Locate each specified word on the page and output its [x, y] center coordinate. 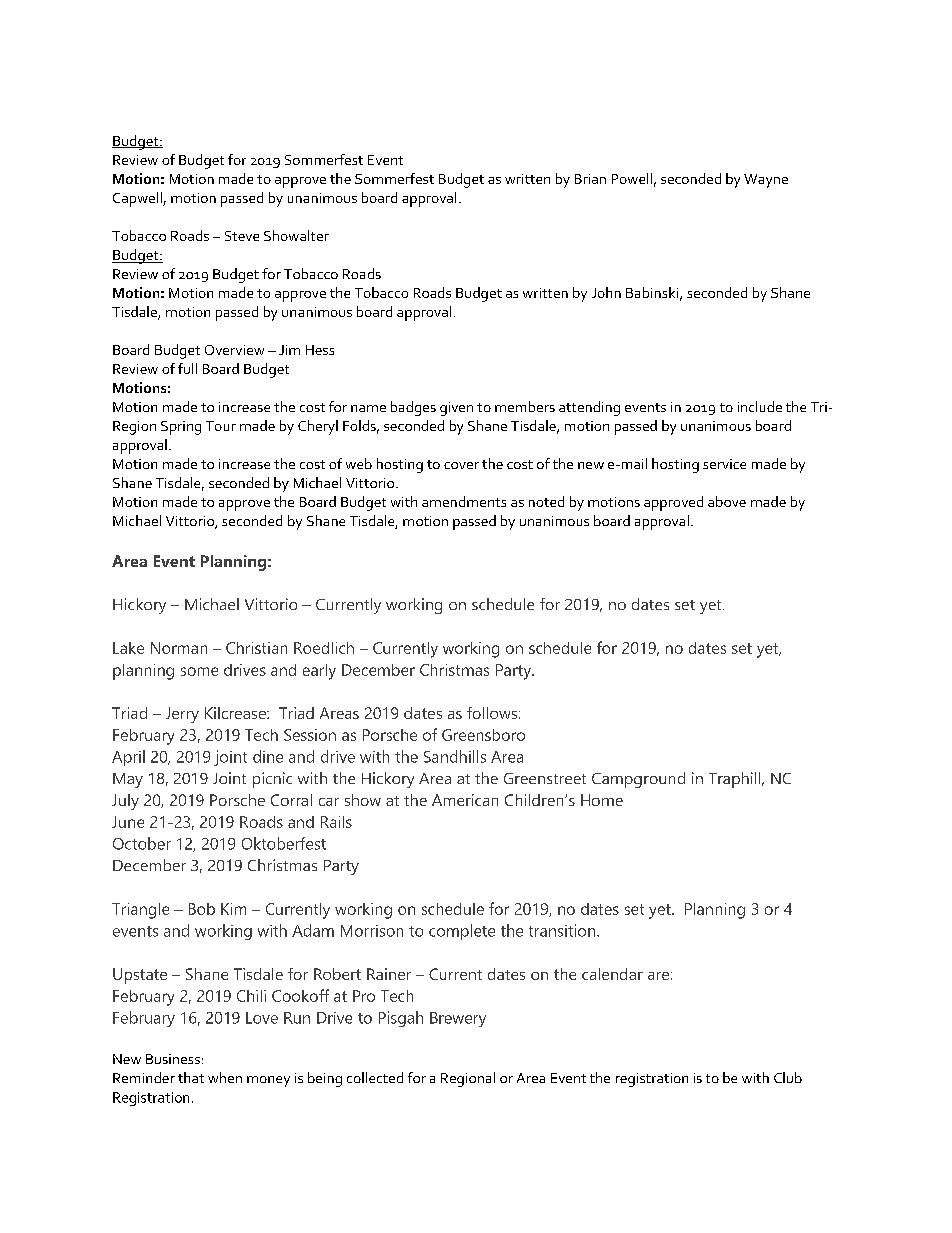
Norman [179, 648]
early [319, 672]
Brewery [458, 1019]
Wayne [766, 181]
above [727, 501]
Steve [242, 236]
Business [173, 1059]
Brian [590, 179]
